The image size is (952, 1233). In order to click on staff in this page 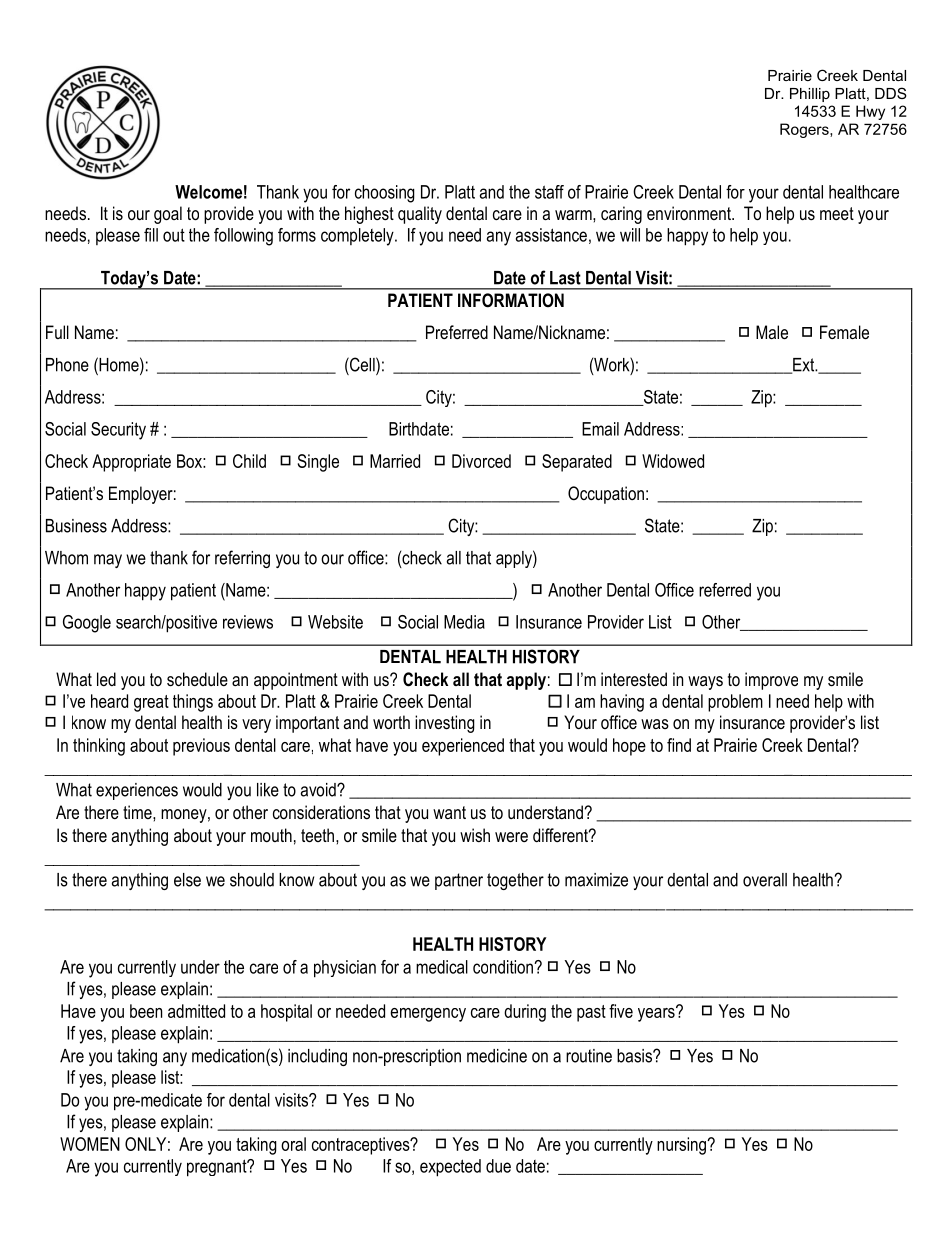, I will do `click(549, 192)`.
